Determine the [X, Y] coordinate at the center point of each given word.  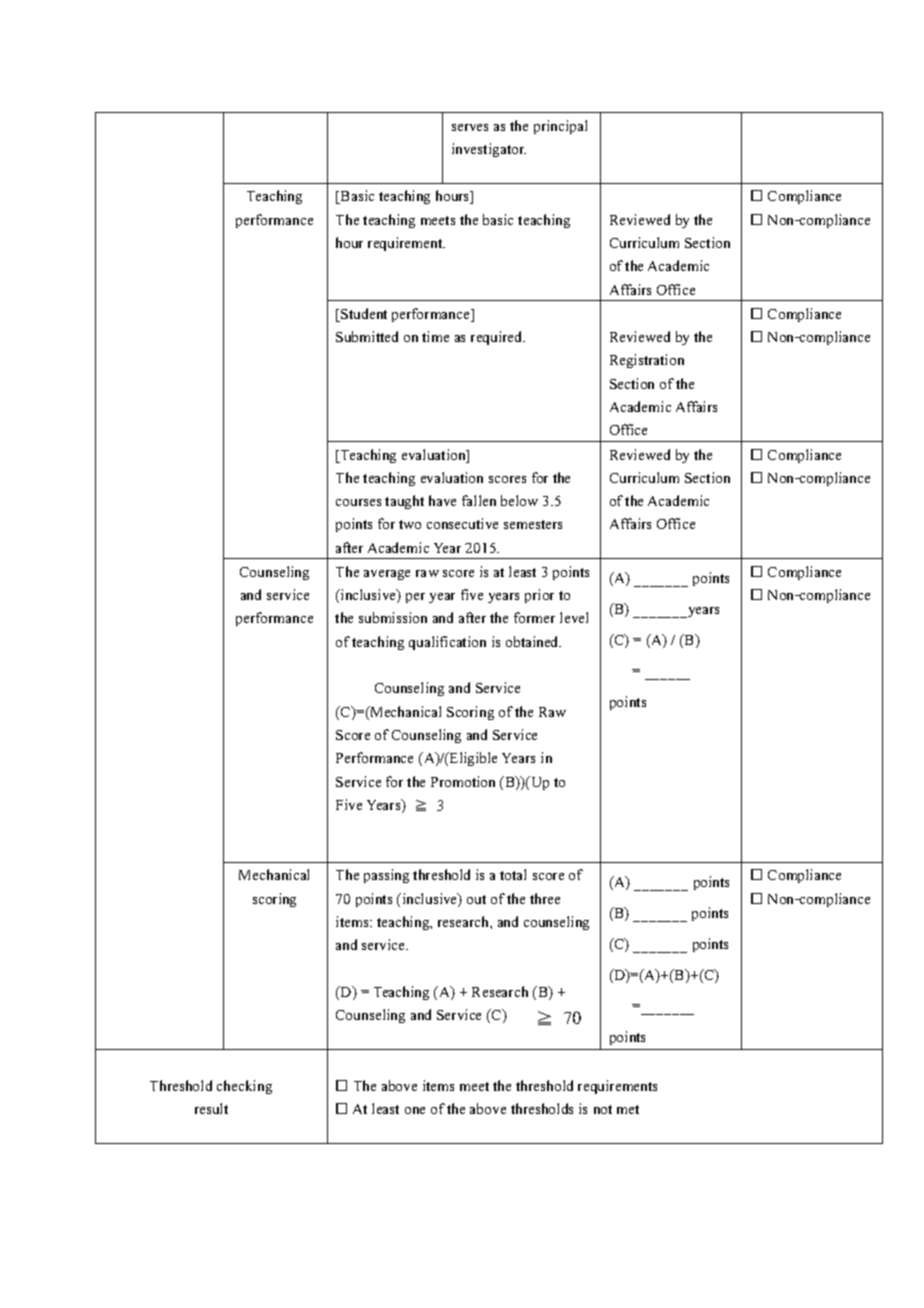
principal [560, 127]
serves [470, 127]
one [415, 1110]
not [603, 1109]
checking [244, 1087]
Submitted [367, 336]
